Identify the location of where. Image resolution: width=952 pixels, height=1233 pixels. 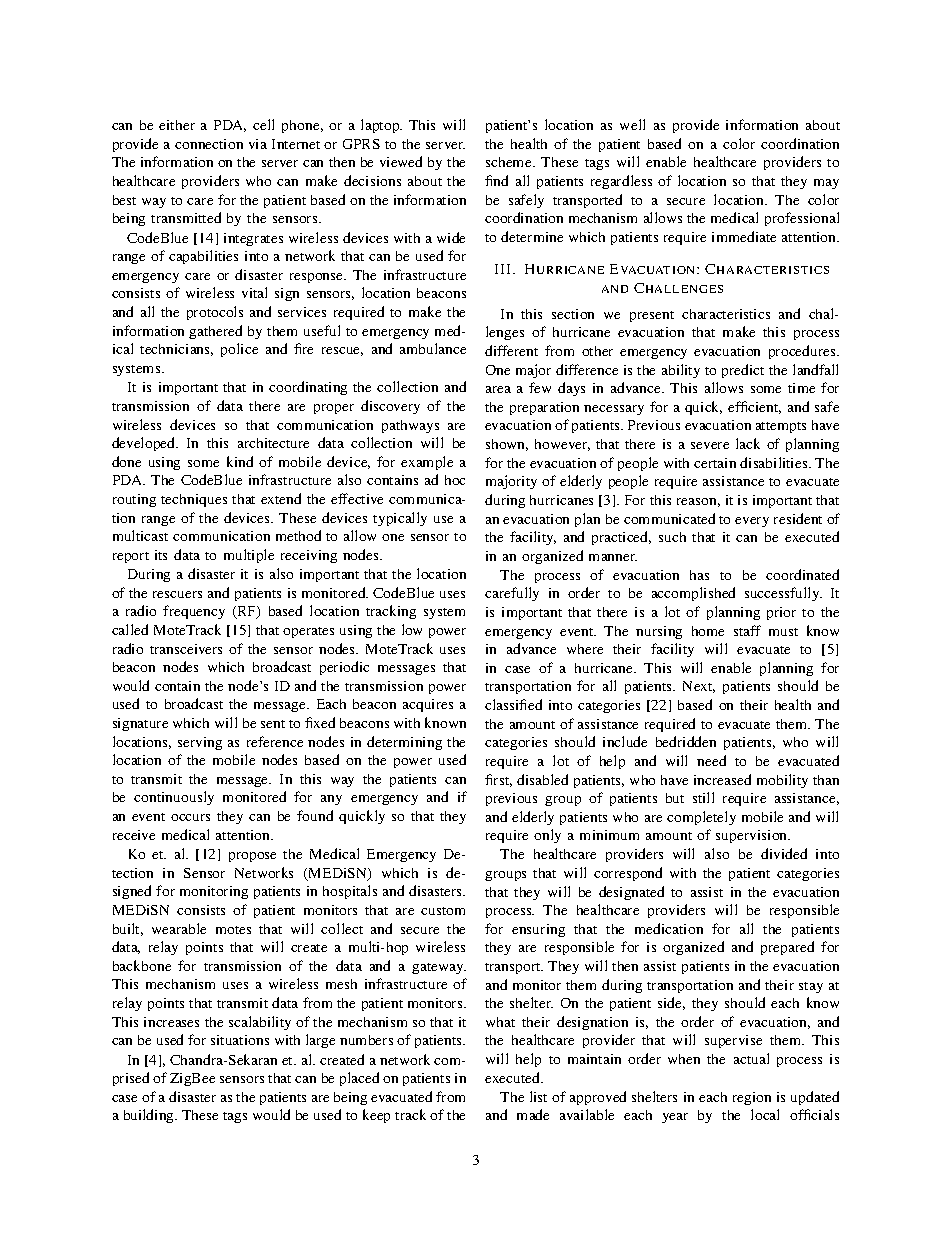
(585, 649).
